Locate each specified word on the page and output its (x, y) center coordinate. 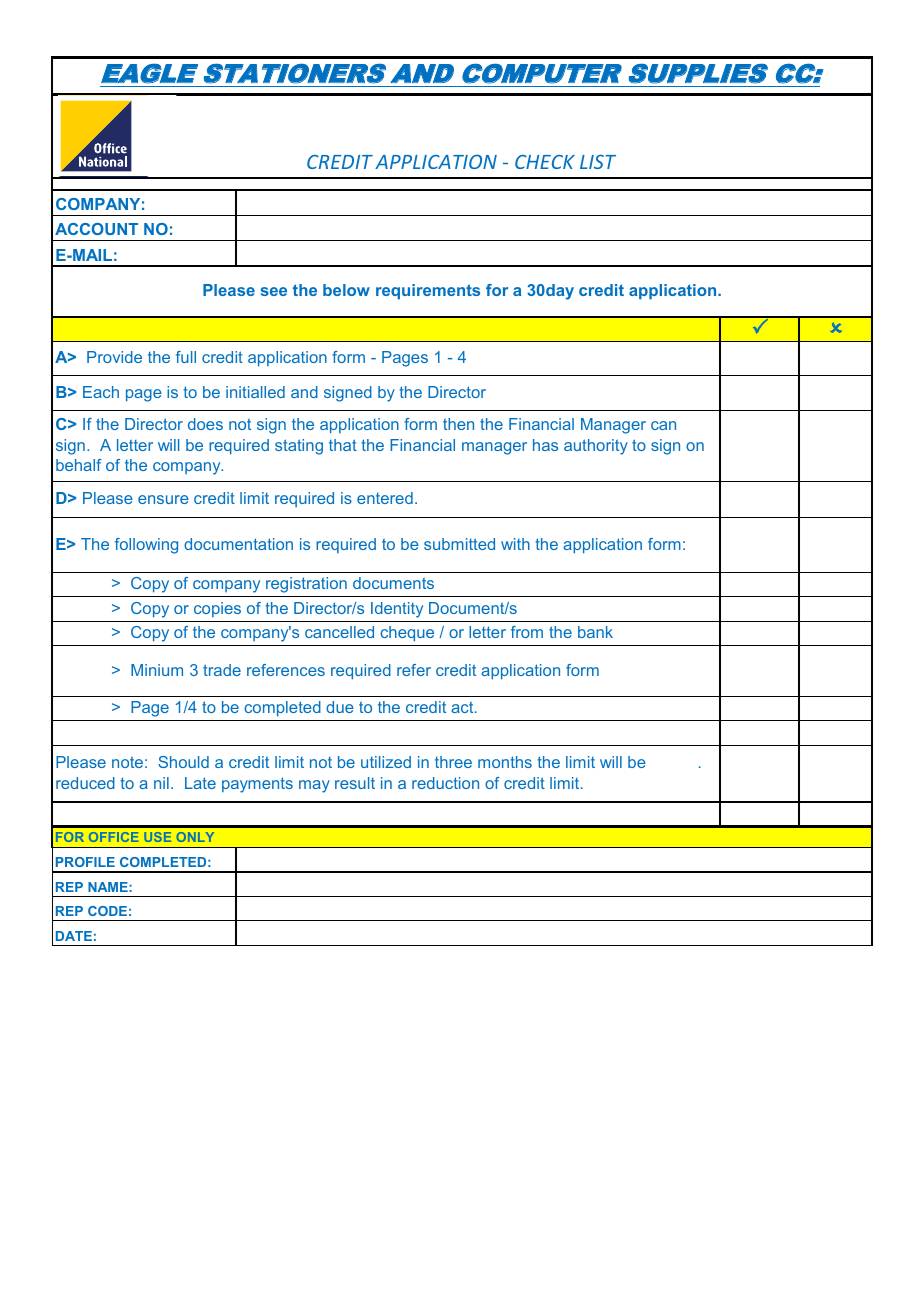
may (314, 786)
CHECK (545, 162)
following (146, 546)
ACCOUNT (96, 229)
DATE (74, 936)
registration (306, 585)
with (515, 544)
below (346, 290)
